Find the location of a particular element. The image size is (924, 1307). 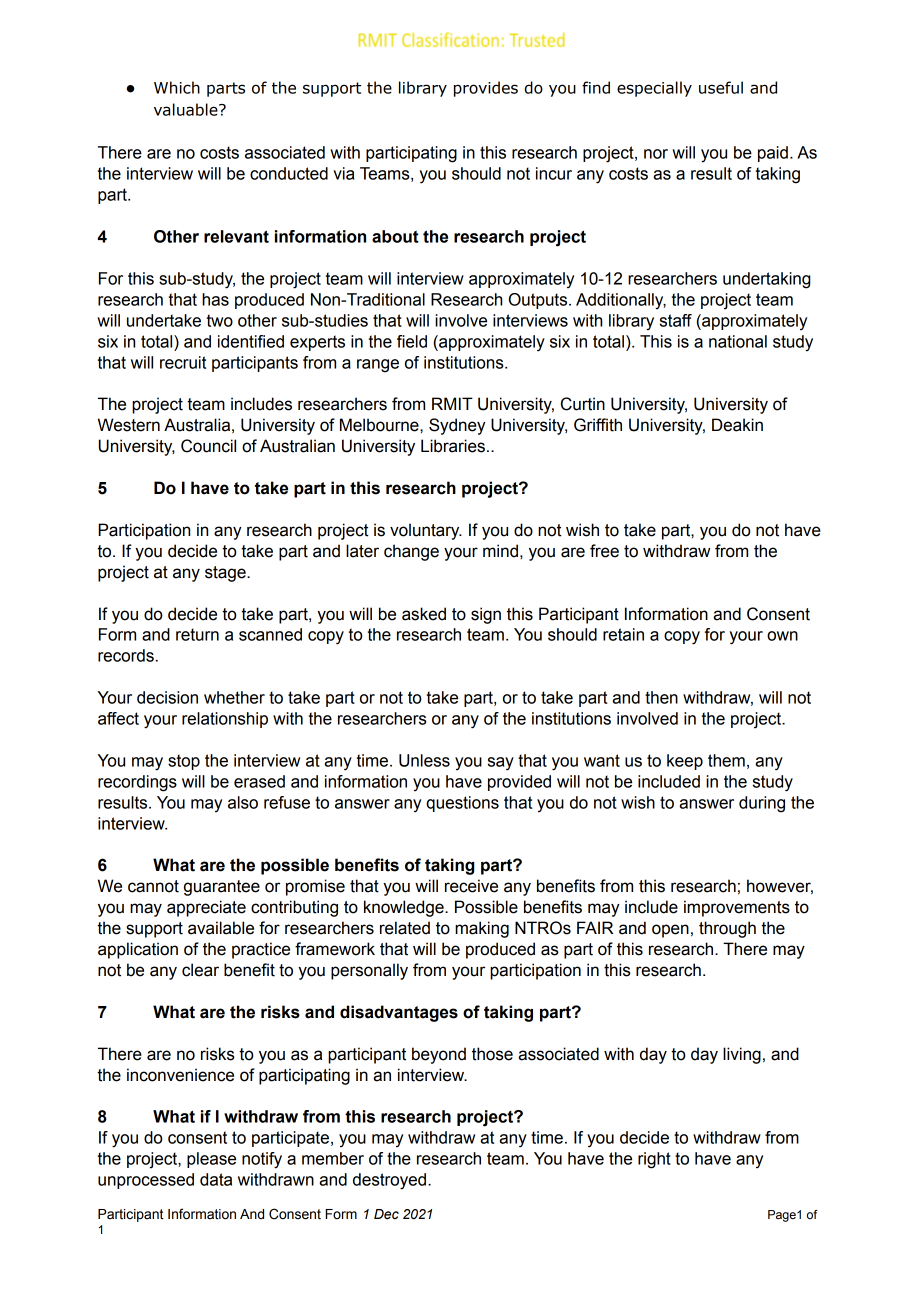

useful is located at coordinates (721, 87).
